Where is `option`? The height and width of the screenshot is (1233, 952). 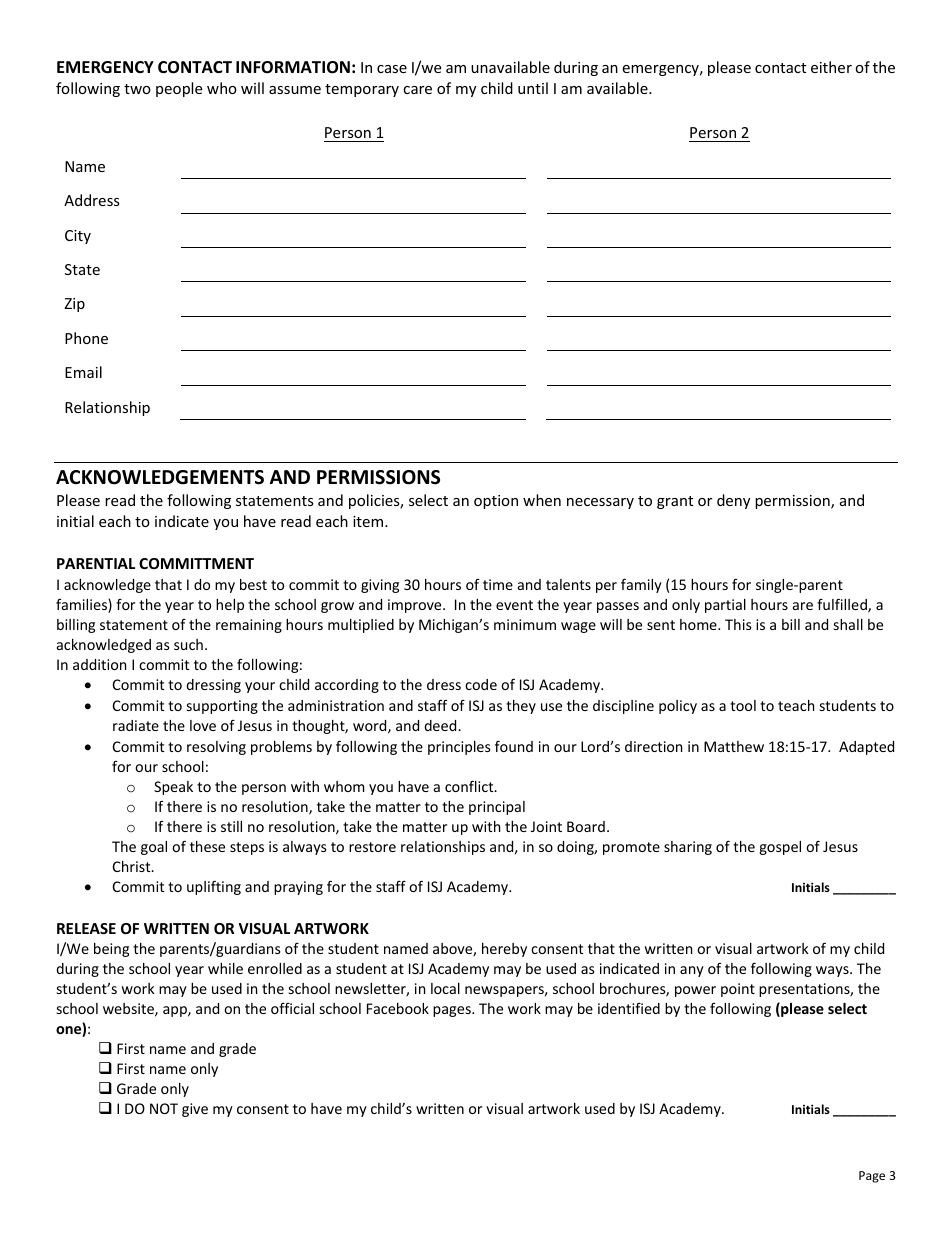 option is located at coordinates (496, 502).
